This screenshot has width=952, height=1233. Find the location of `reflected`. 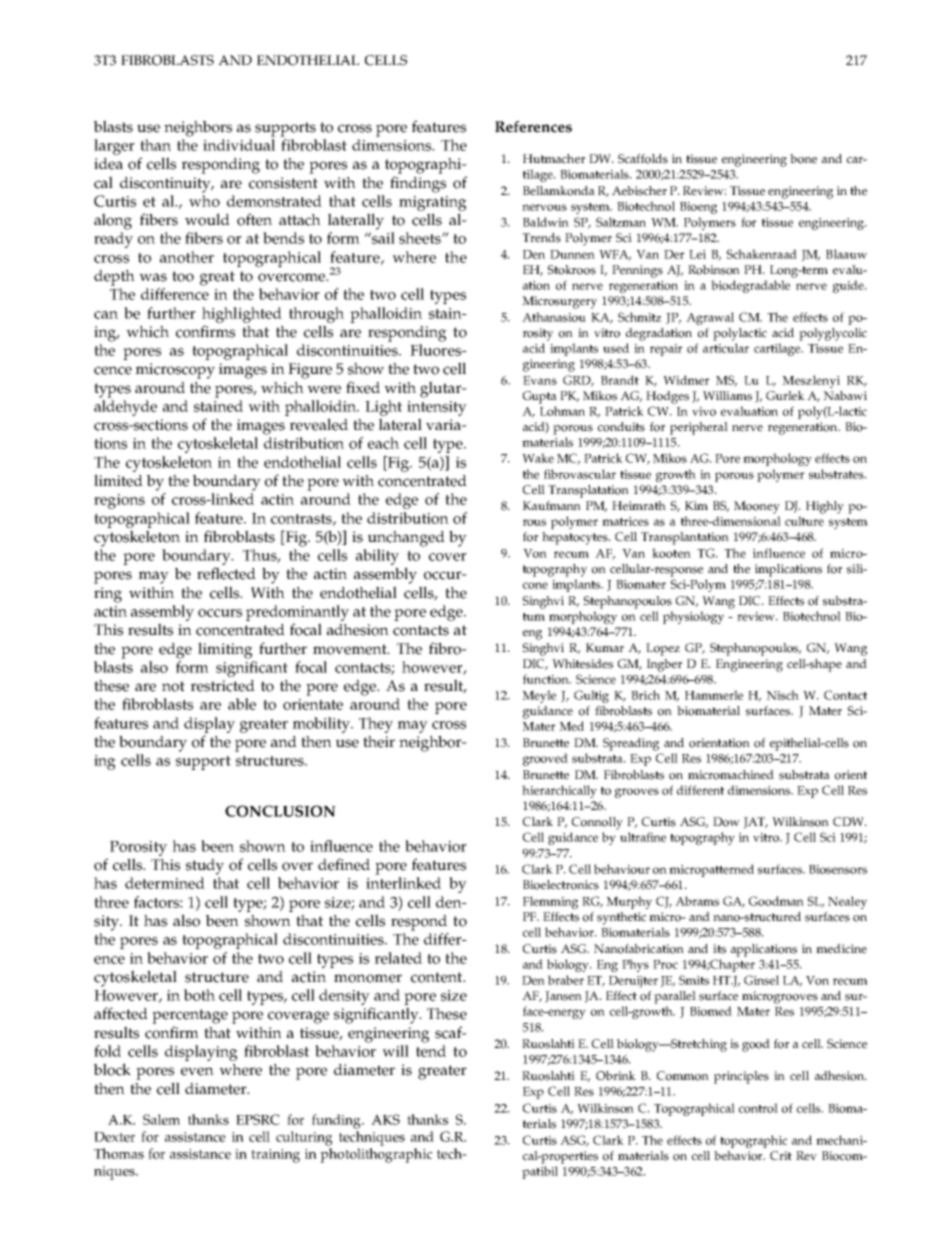

reflected is located at coordinates (226, 573).
